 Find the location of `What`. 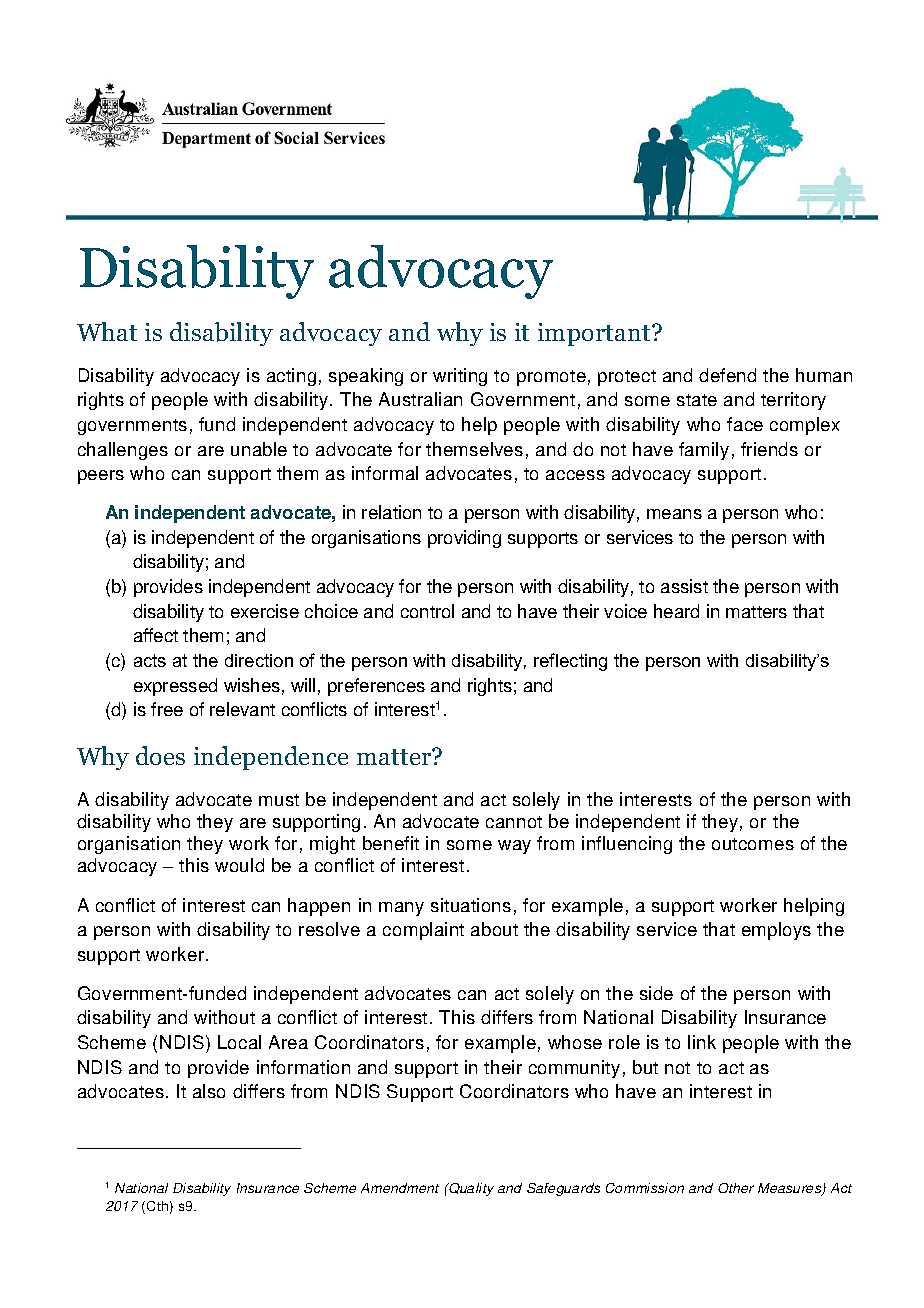

What is located at coordinates (107, 331).
